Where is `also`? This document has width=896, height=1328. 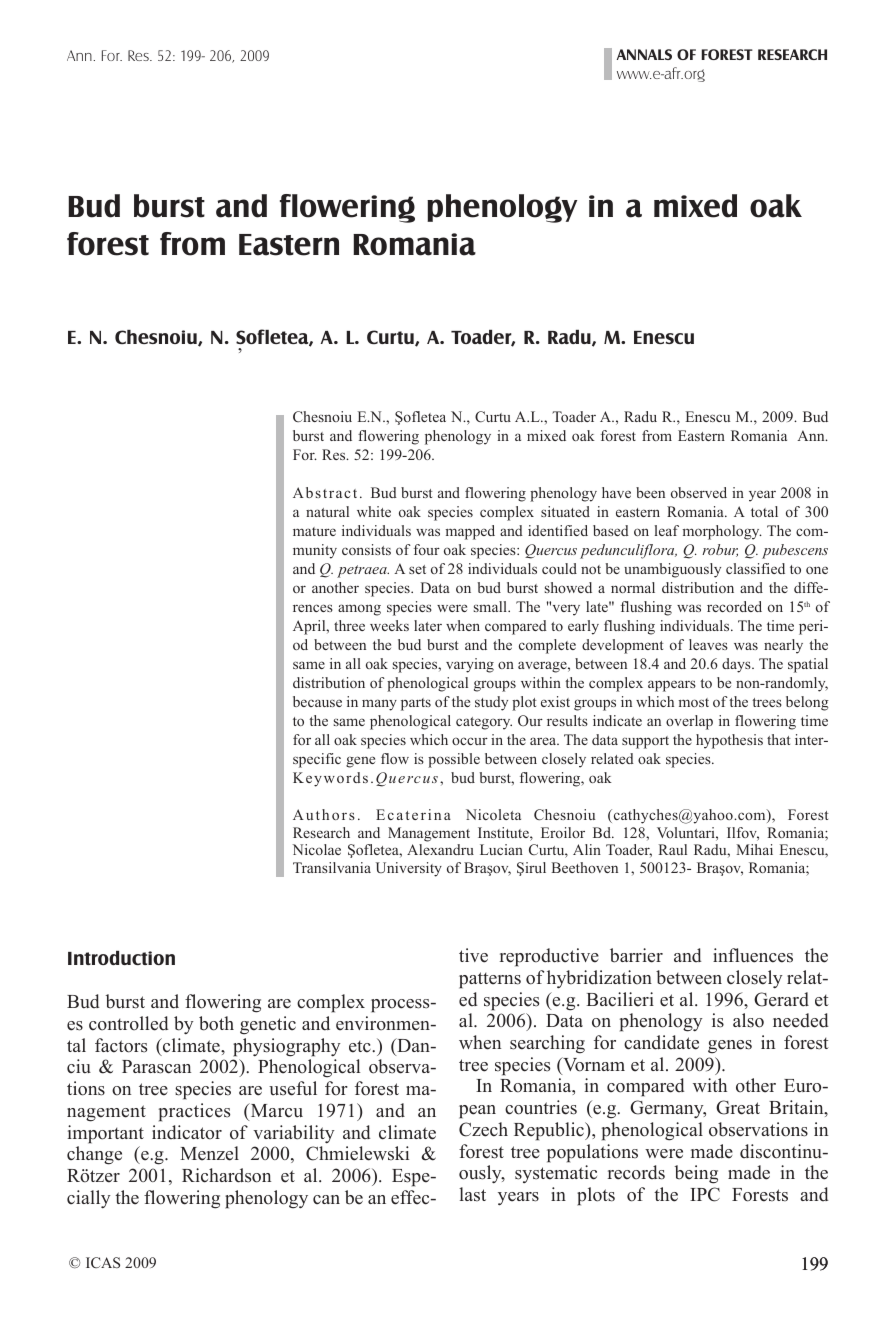
also is located at coordinates (748, 1020).
